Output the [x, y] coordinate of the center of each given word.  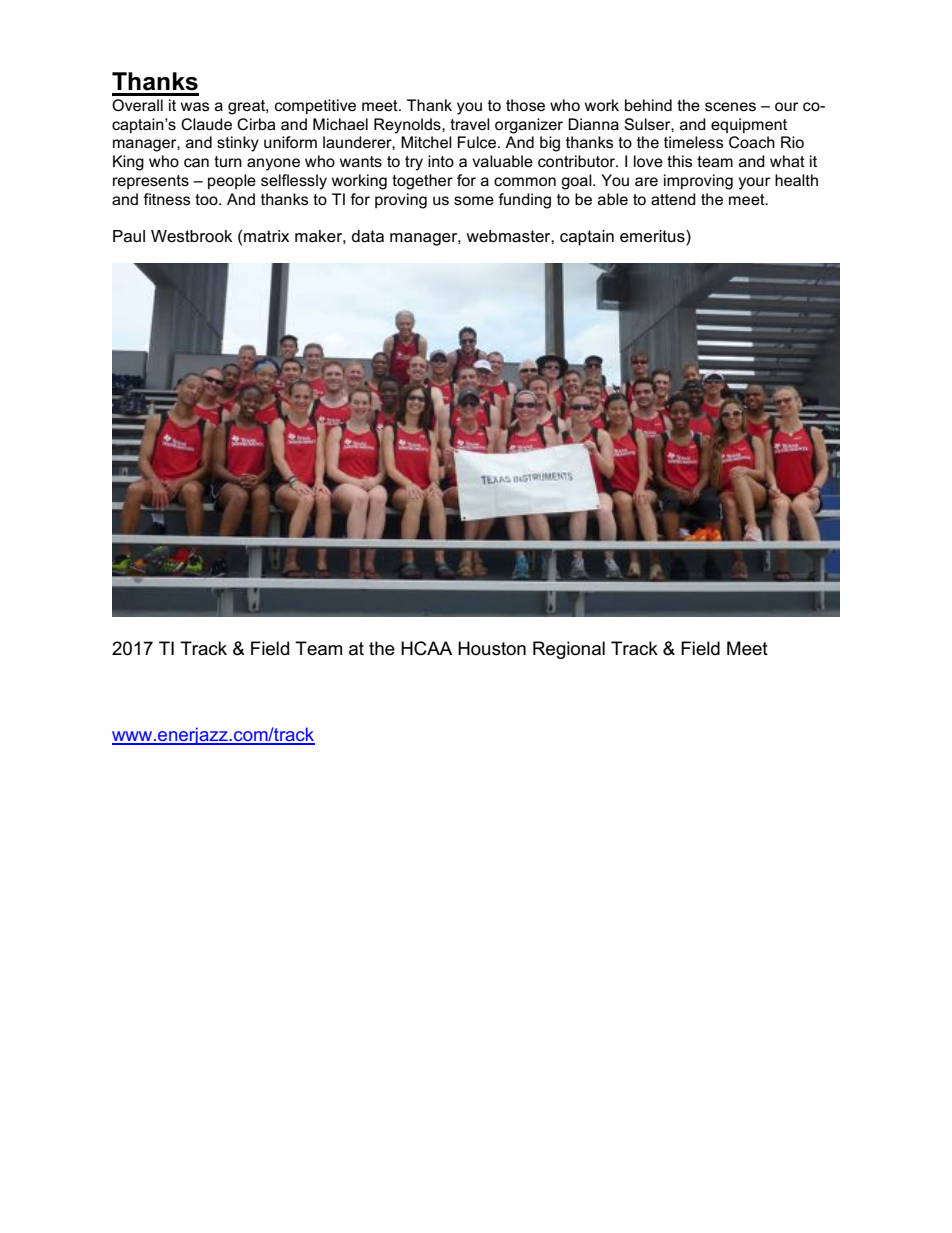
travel [470, 124]
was [195, 106]
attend [673, 199]
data [367, 236]
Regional [569, 650]
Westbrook [191, 236]
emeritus [653, 237]
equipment [749, 125]
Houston [492, 648]
